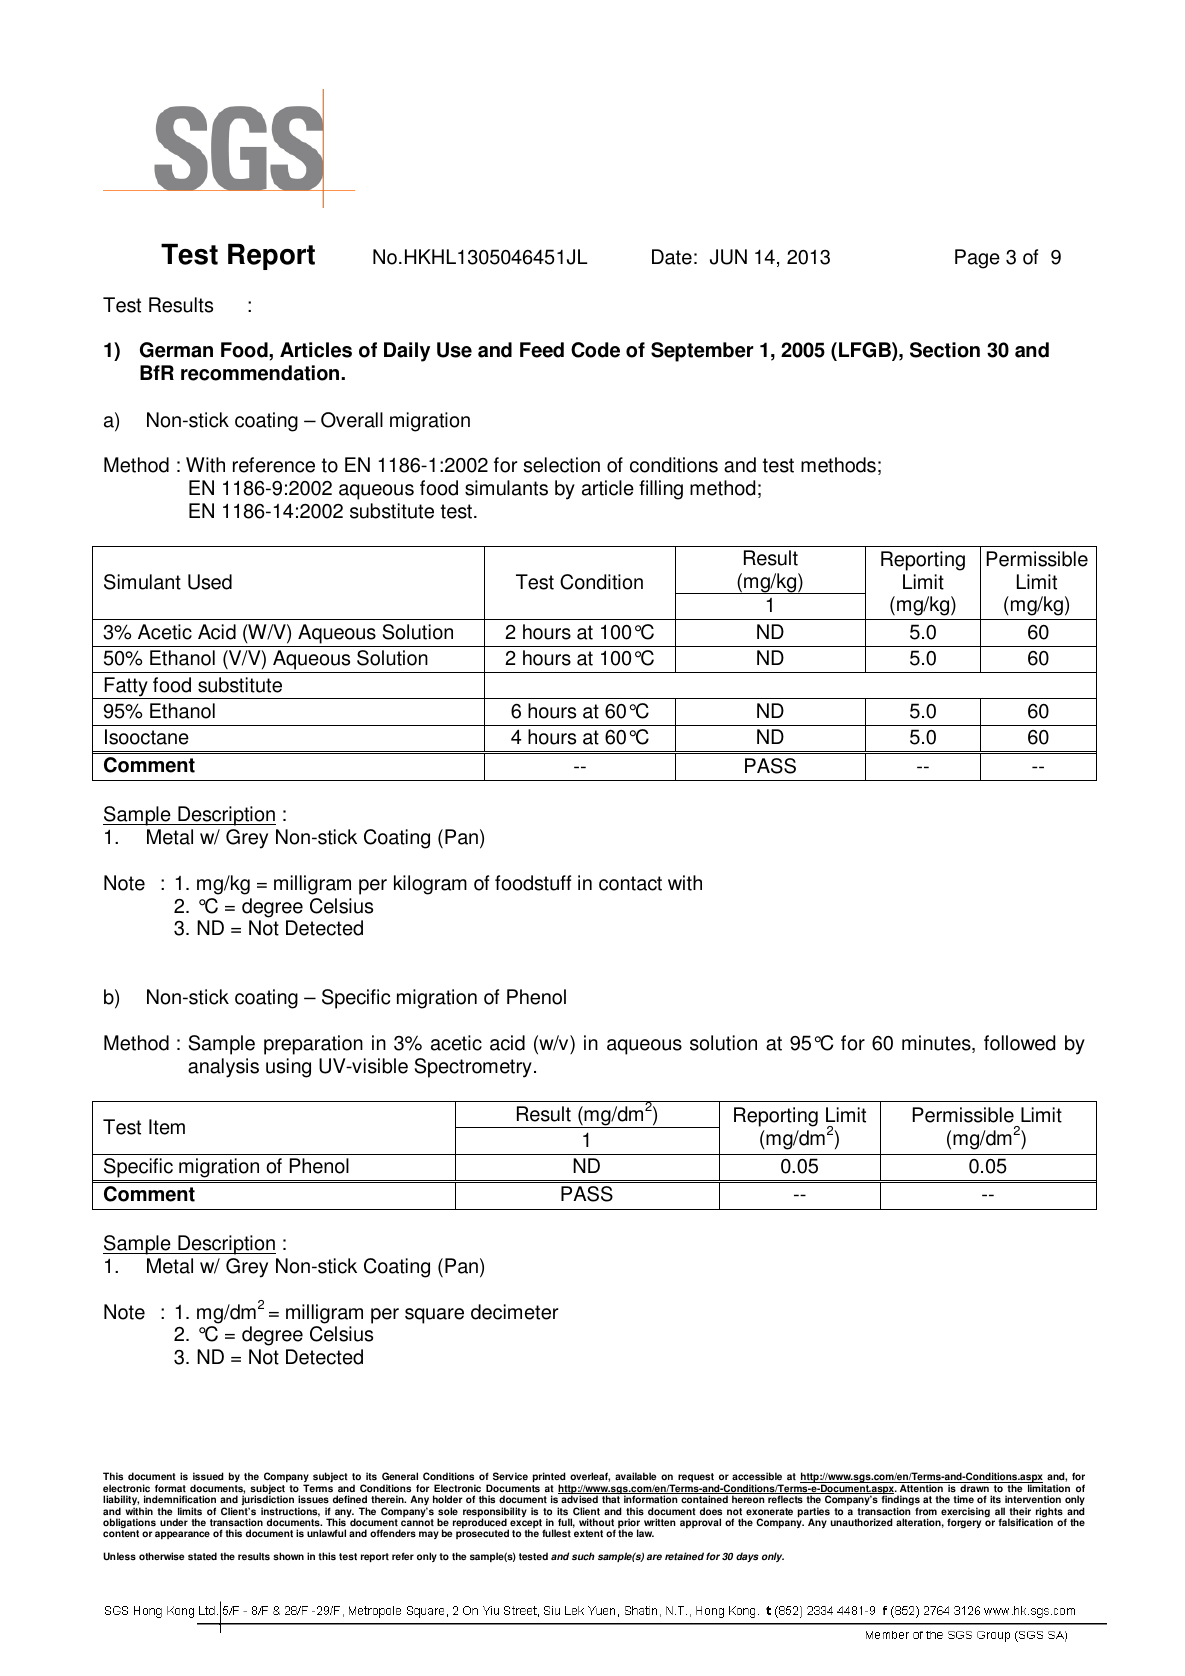 The image size is (1185, 1676). Describe the element at coordinates (176, 350) in the page. I see `German` at that location.
